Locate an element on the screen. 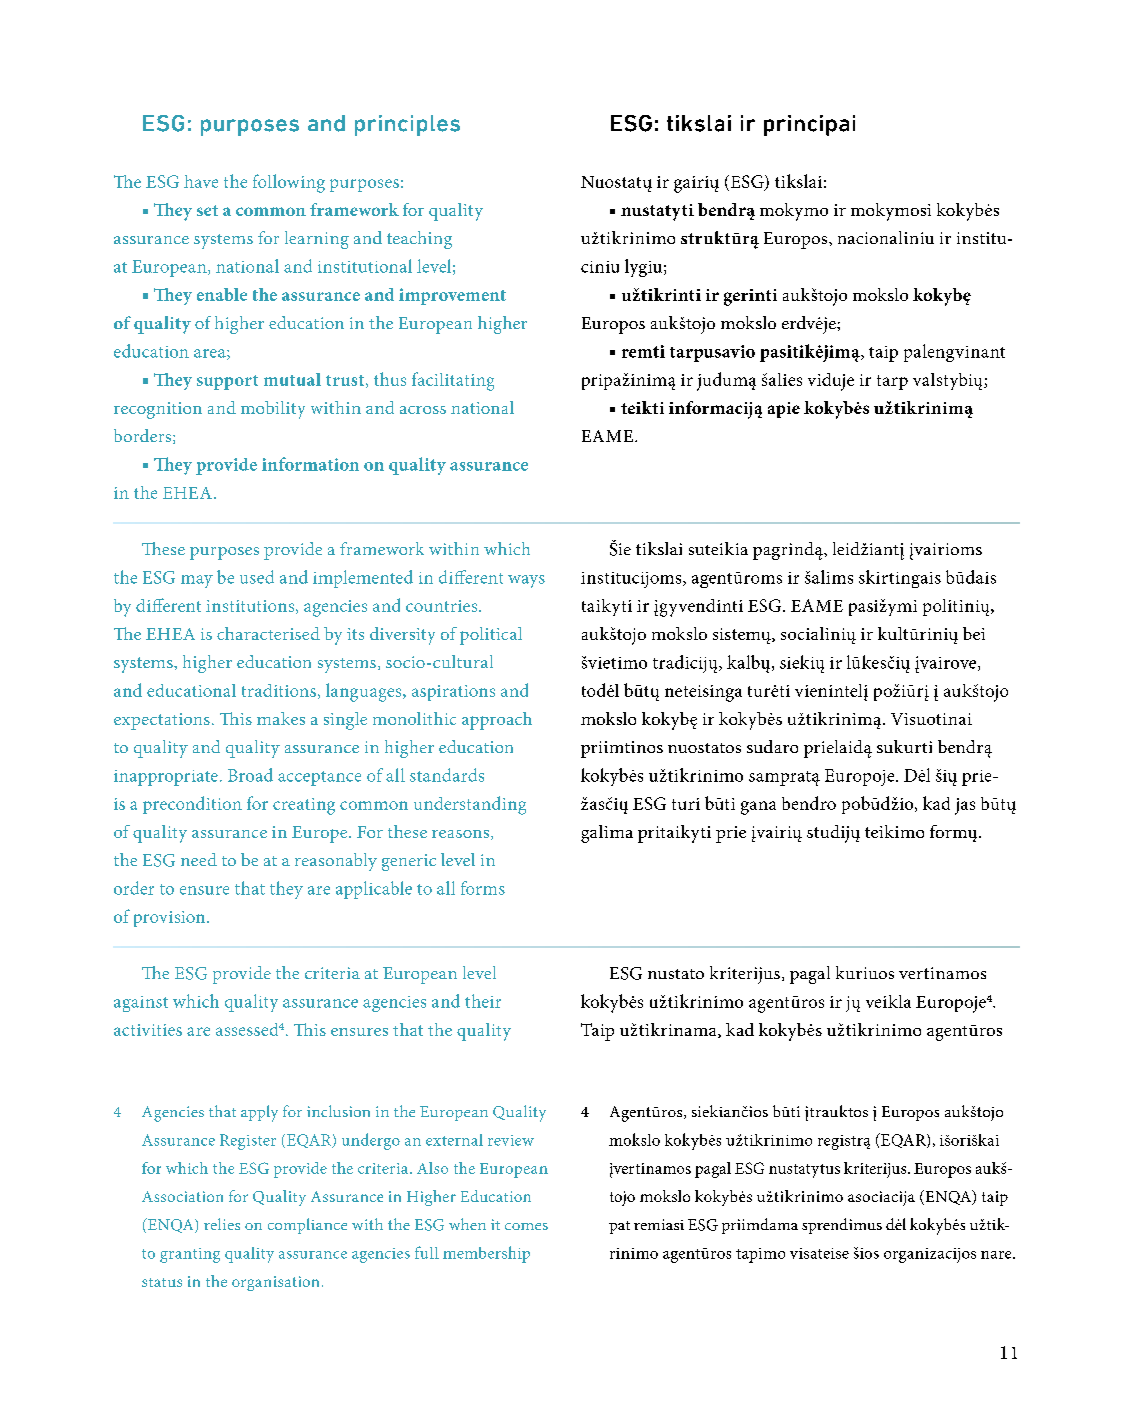 This screenshot has height=1416, width=1133. approach is located at coordinates (497, 721).
